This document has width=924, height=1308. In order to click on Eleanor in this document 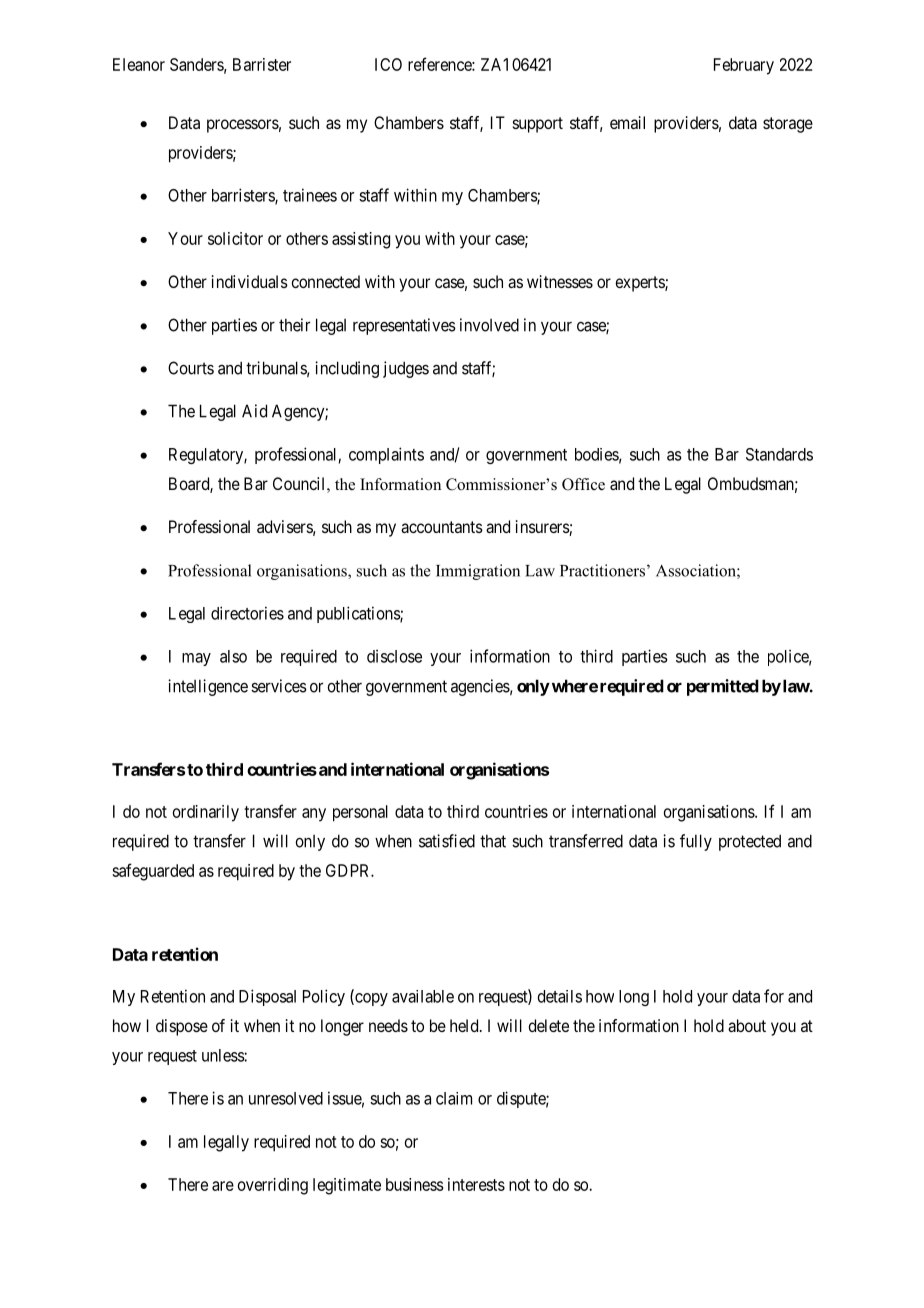, I will do `click(139, 64)`.
